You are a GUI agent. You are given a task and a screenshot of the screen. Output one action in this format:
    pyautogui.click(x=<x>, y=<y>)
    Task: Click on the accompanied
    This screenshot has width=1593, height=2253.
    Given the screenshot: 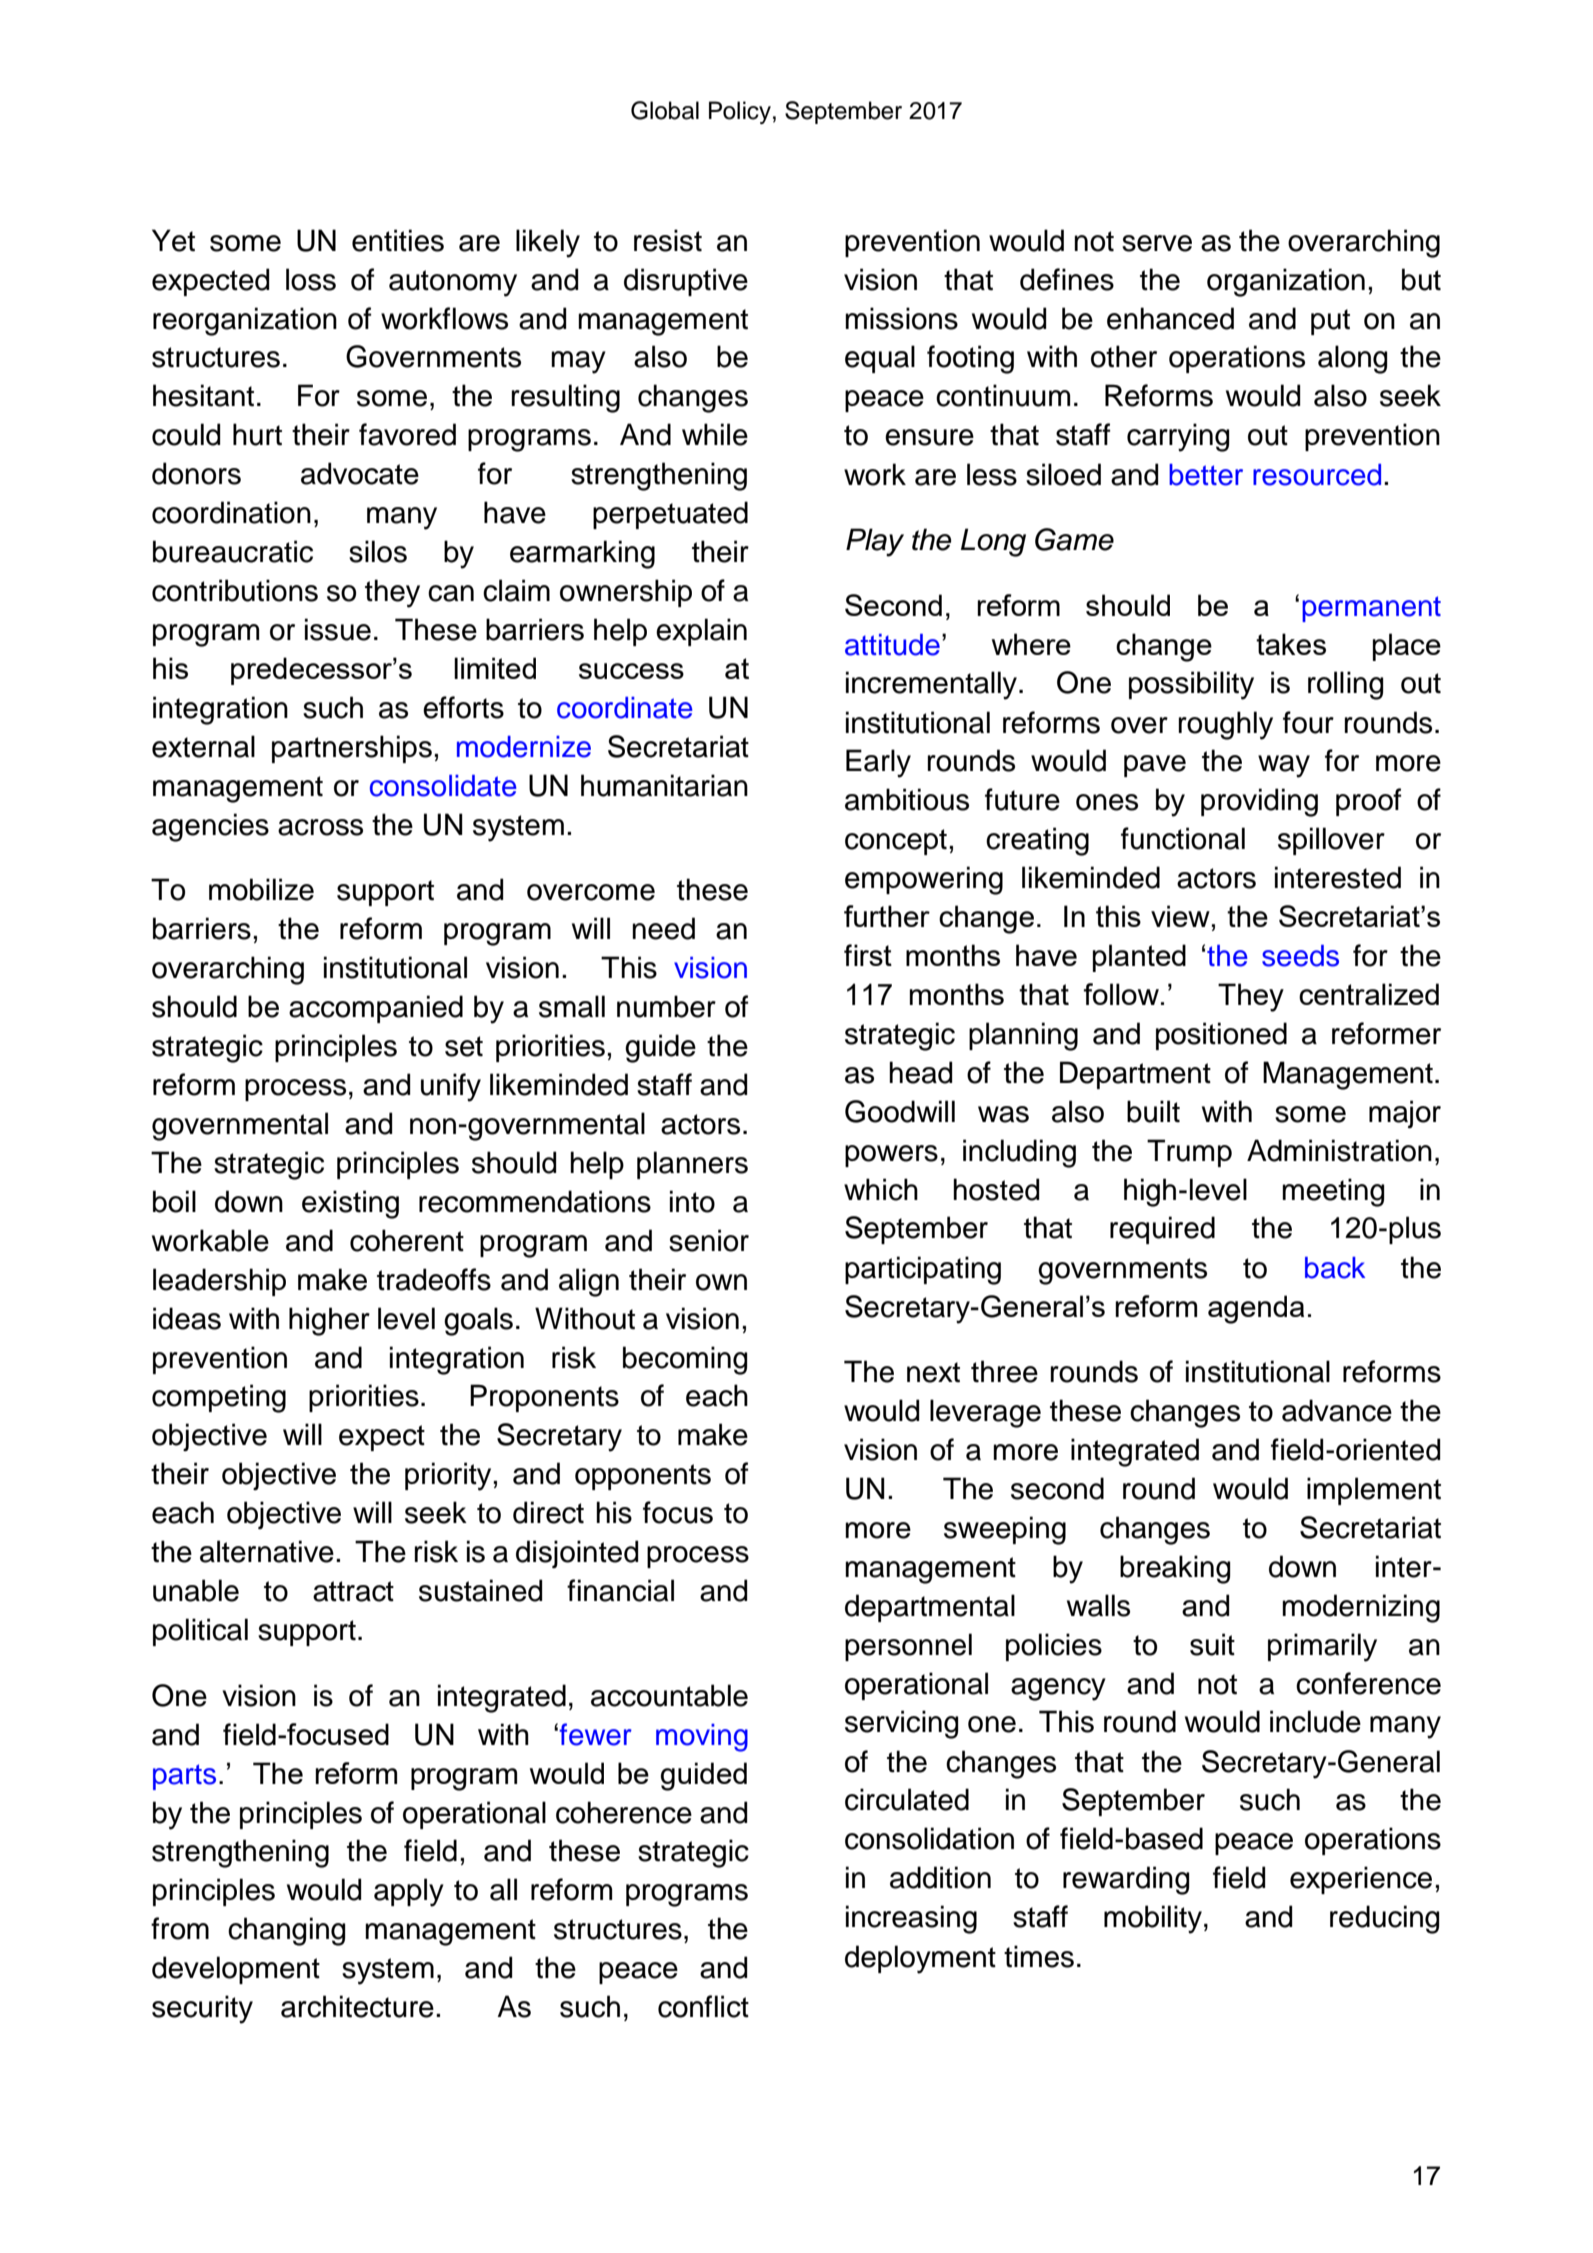 What is the action you would take?
    pyautogui.click(x=376, y=1009)
